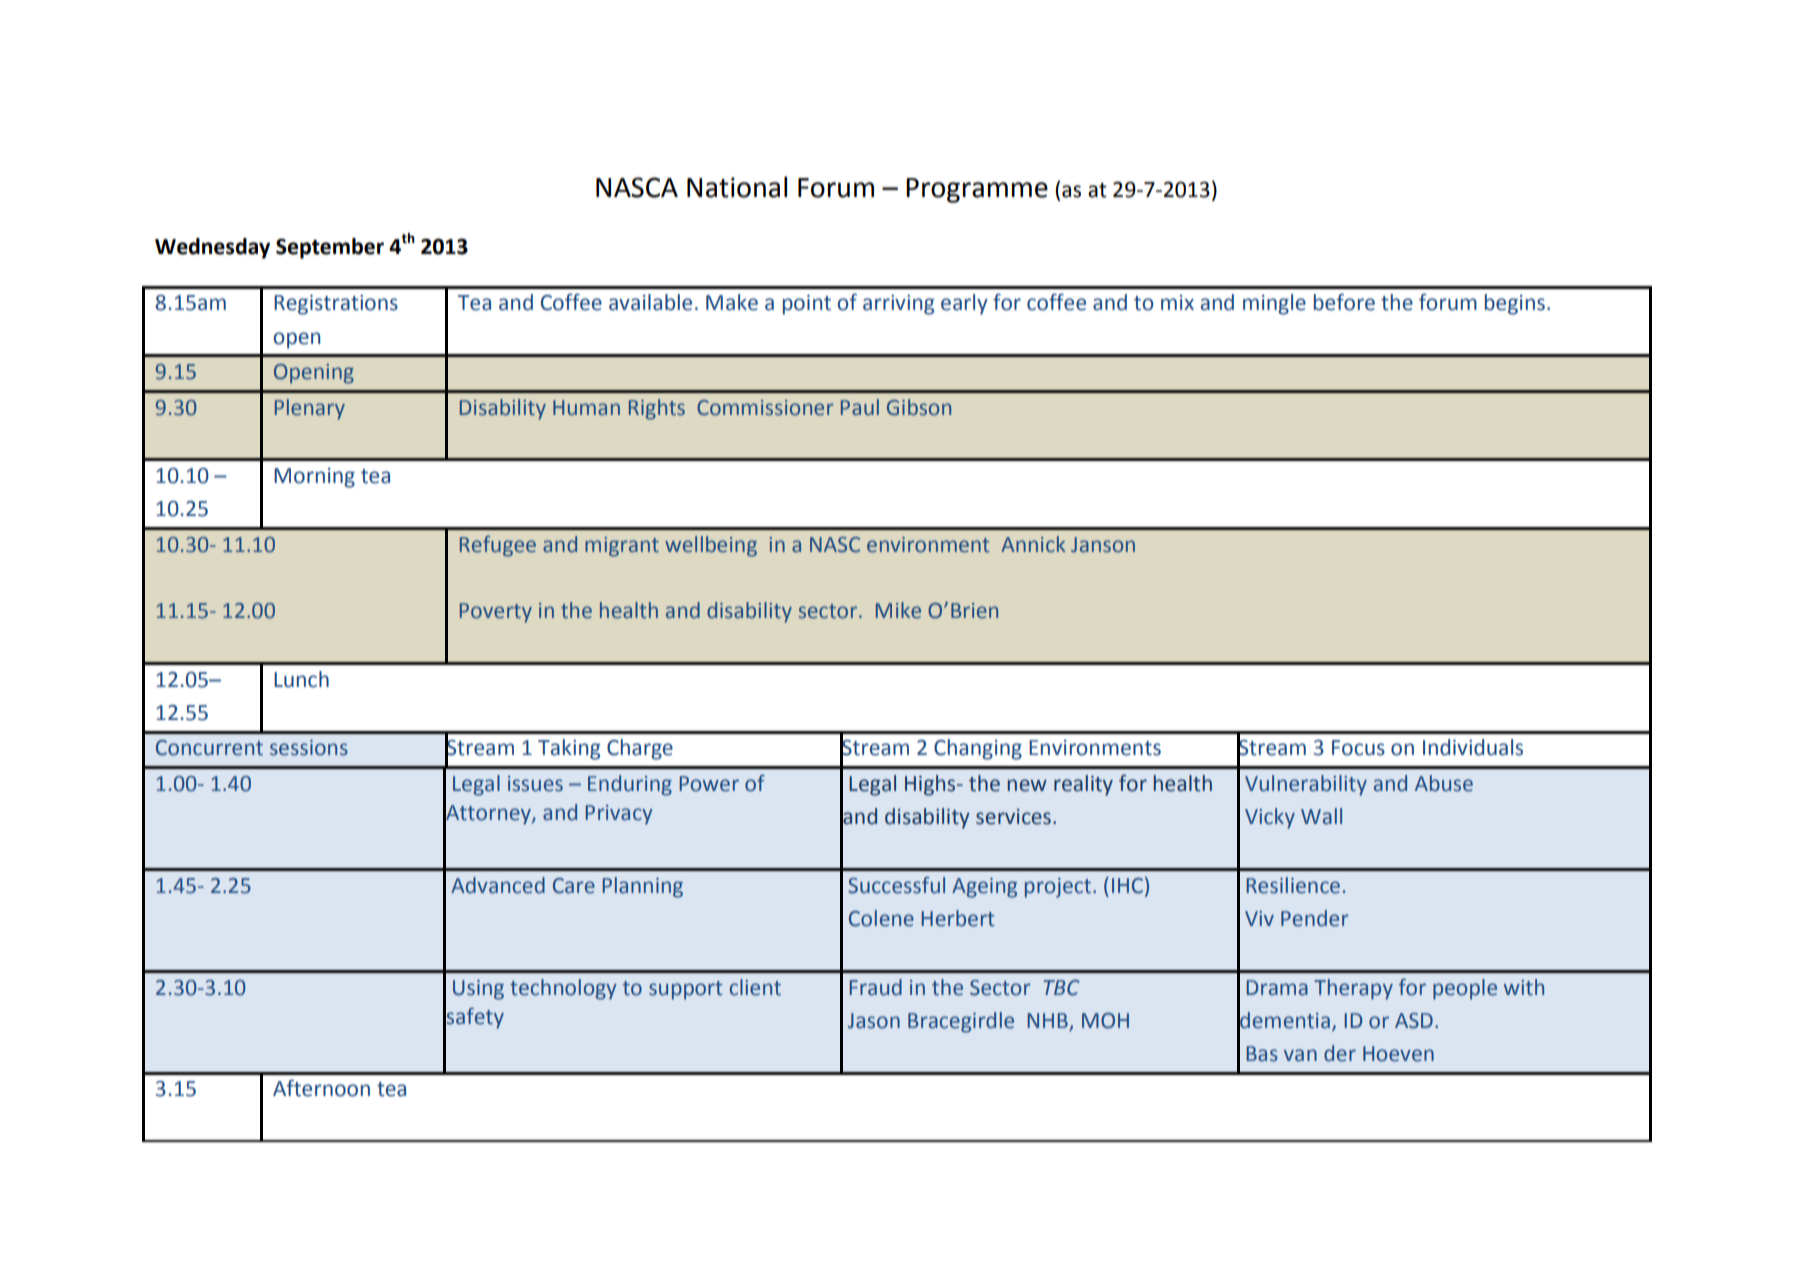 The height and width of the page is (1281, 1812). What do you see at coordinates (321, 1088) in the page?
I see `Afternoon` at bounding box center [321, 1088].
